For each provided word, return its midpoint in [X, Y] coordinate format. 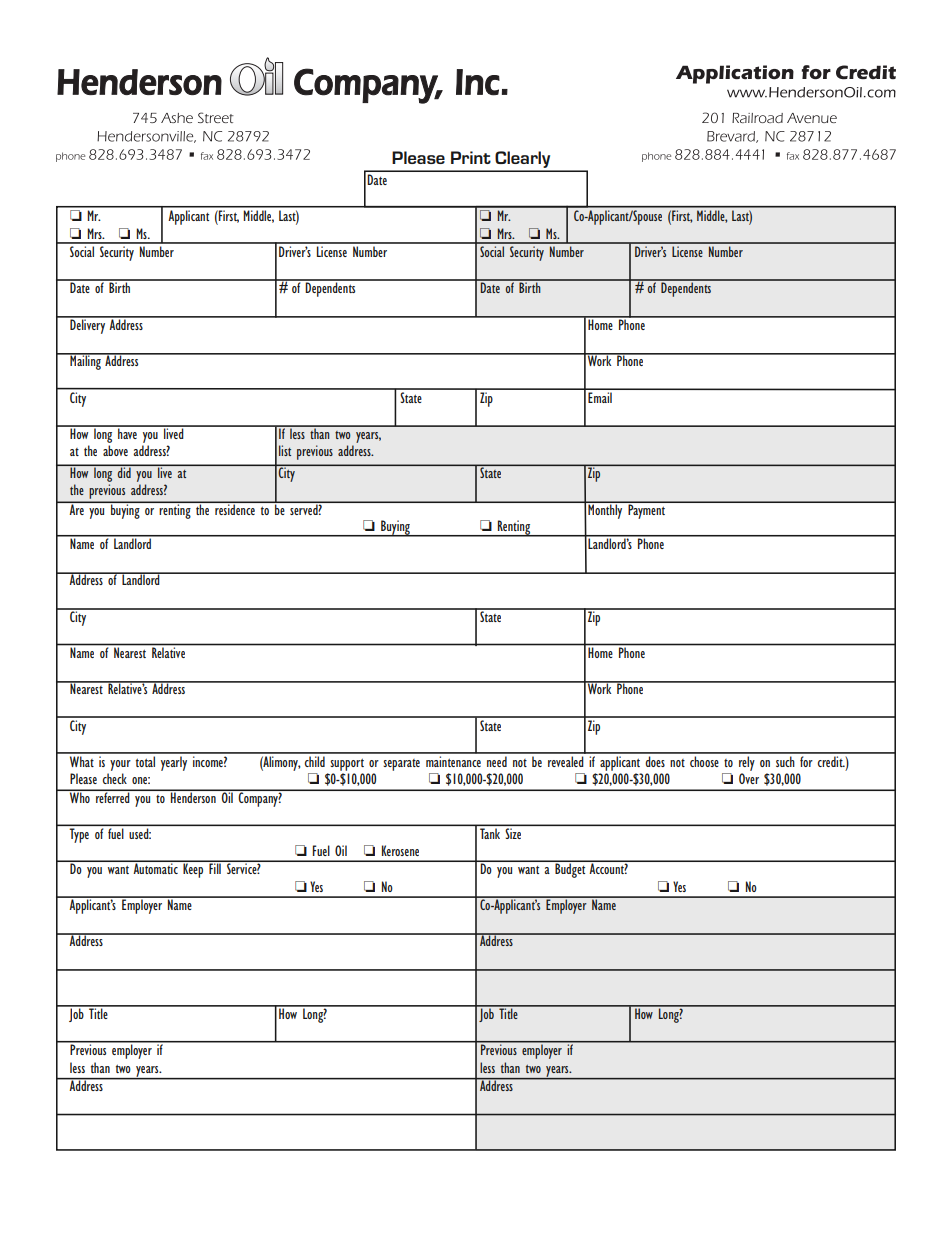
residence [235, 508]
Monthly [605, 510]
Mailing [85, 361]
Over [749, 778]
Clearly [523, 161]
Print [471, 157]
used [140, 834]
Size [513, 833]
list [285, 450]
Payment [646, 510]
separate [401, 765]
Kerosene [400, 850]
